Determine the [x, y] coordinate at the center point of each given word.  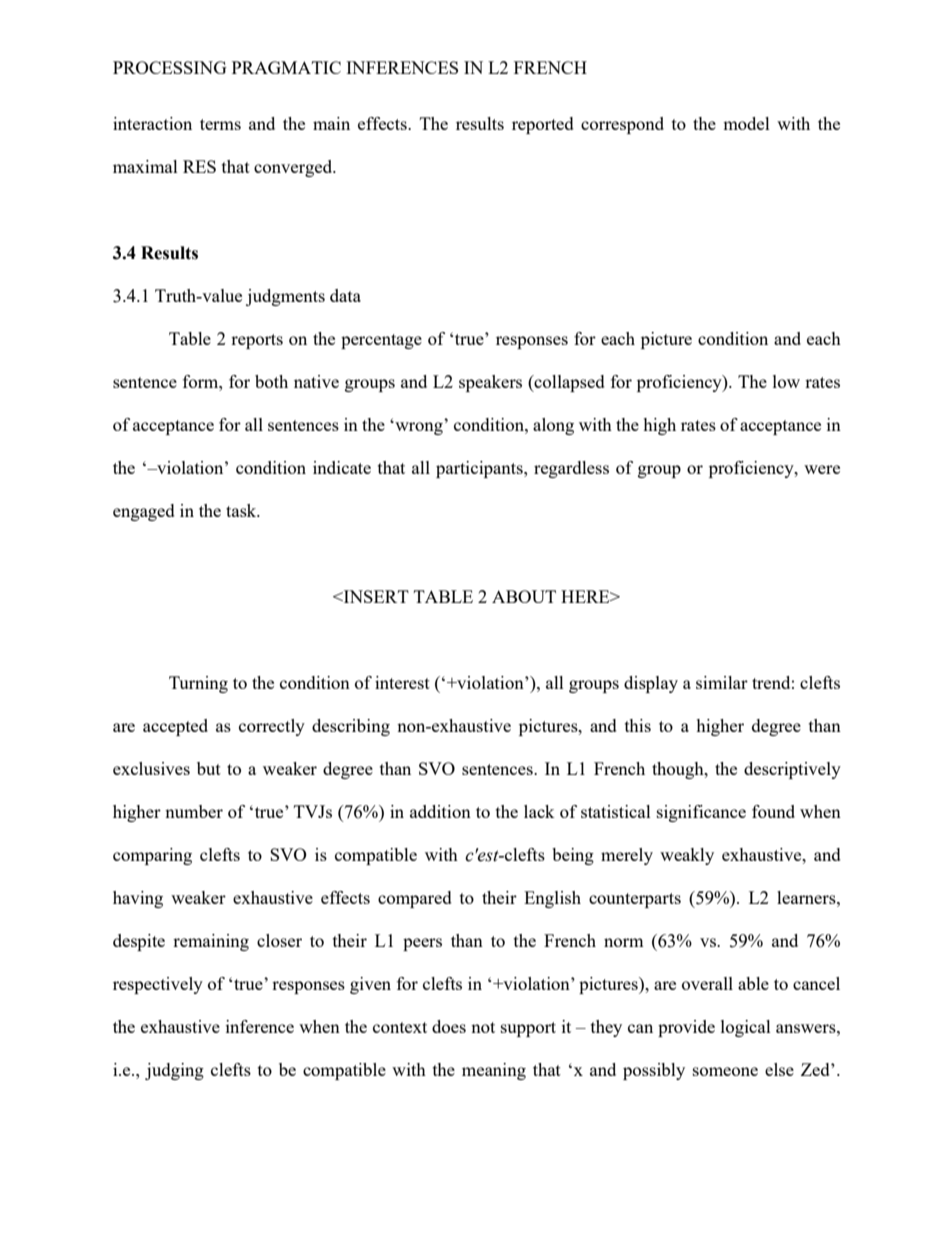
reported [543, 125]
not [483, 1027]
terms [220, 124]
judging [174, 1071]
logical [746, 1028]
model [746, 123]
